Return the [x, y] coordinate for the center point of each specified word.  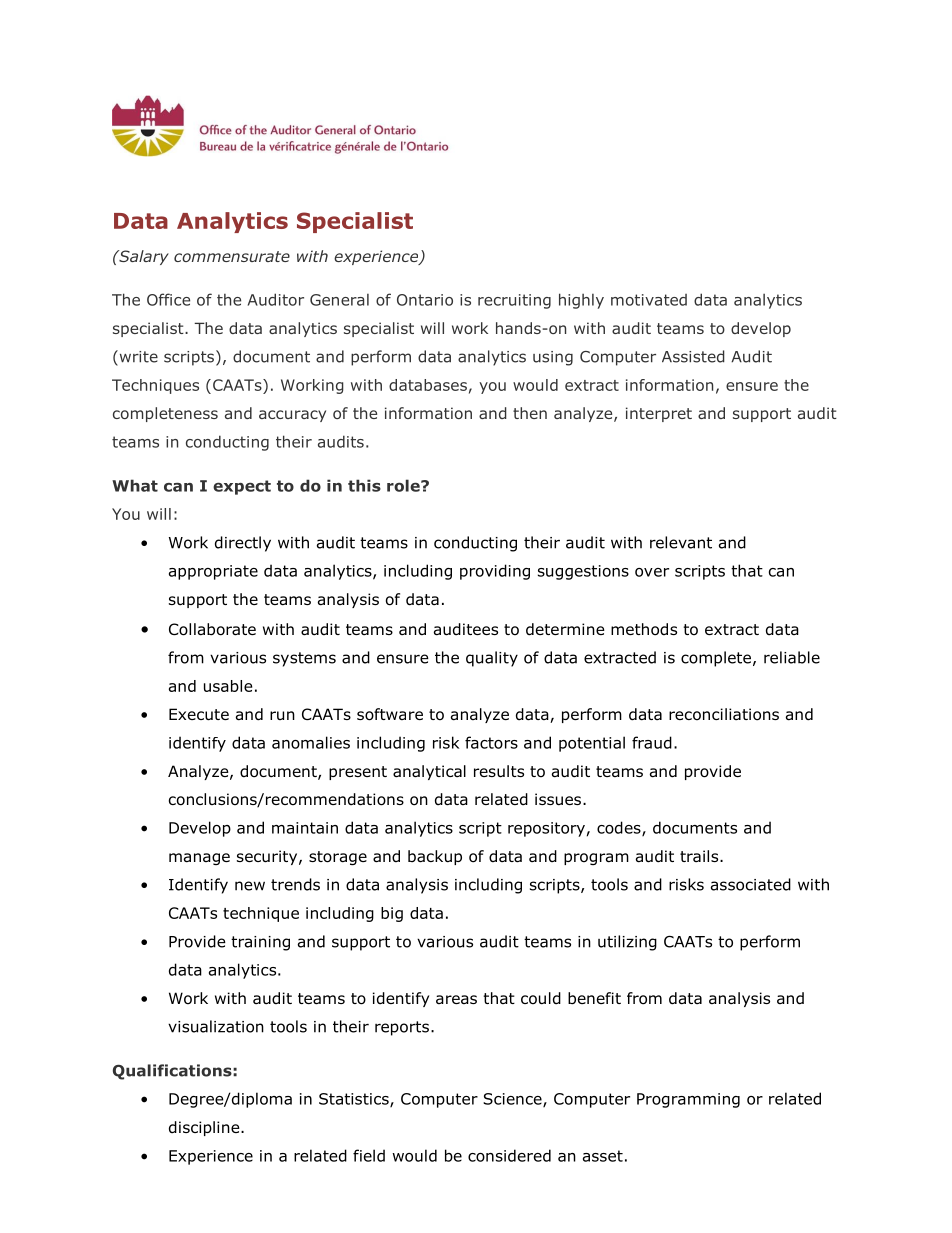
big [392, 914]
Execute [199, 714]
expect [242, 487]
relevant [681, 542]
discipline [205, 1128]
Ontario [425, 300]
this [364, 485]
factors [491, 742]
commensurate [232, 256]
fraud [652, 742]
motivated [649, 300]
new [250, 886]
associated [751, 884]
